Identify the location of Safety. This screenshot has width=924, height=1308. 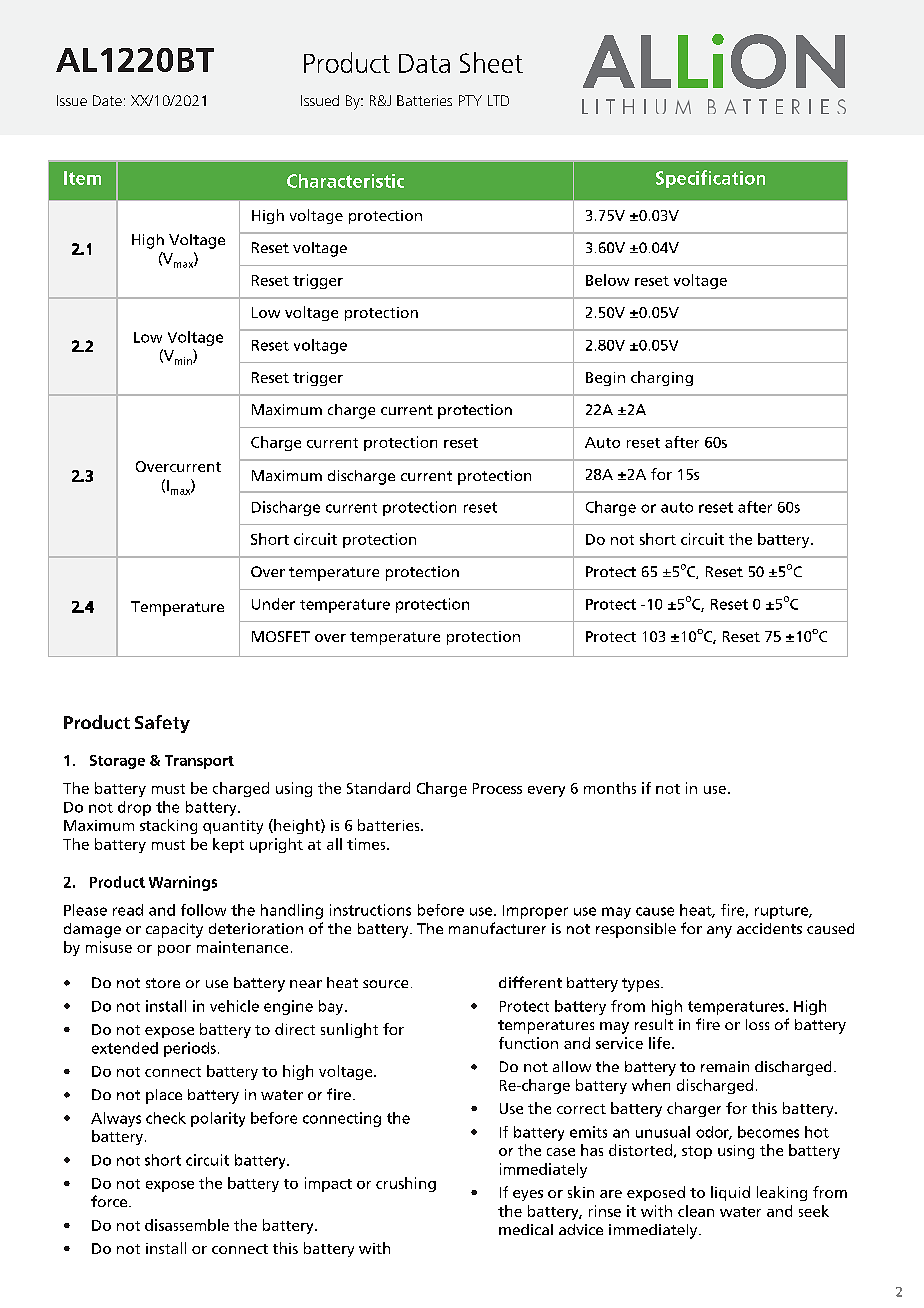
(162, 724).
